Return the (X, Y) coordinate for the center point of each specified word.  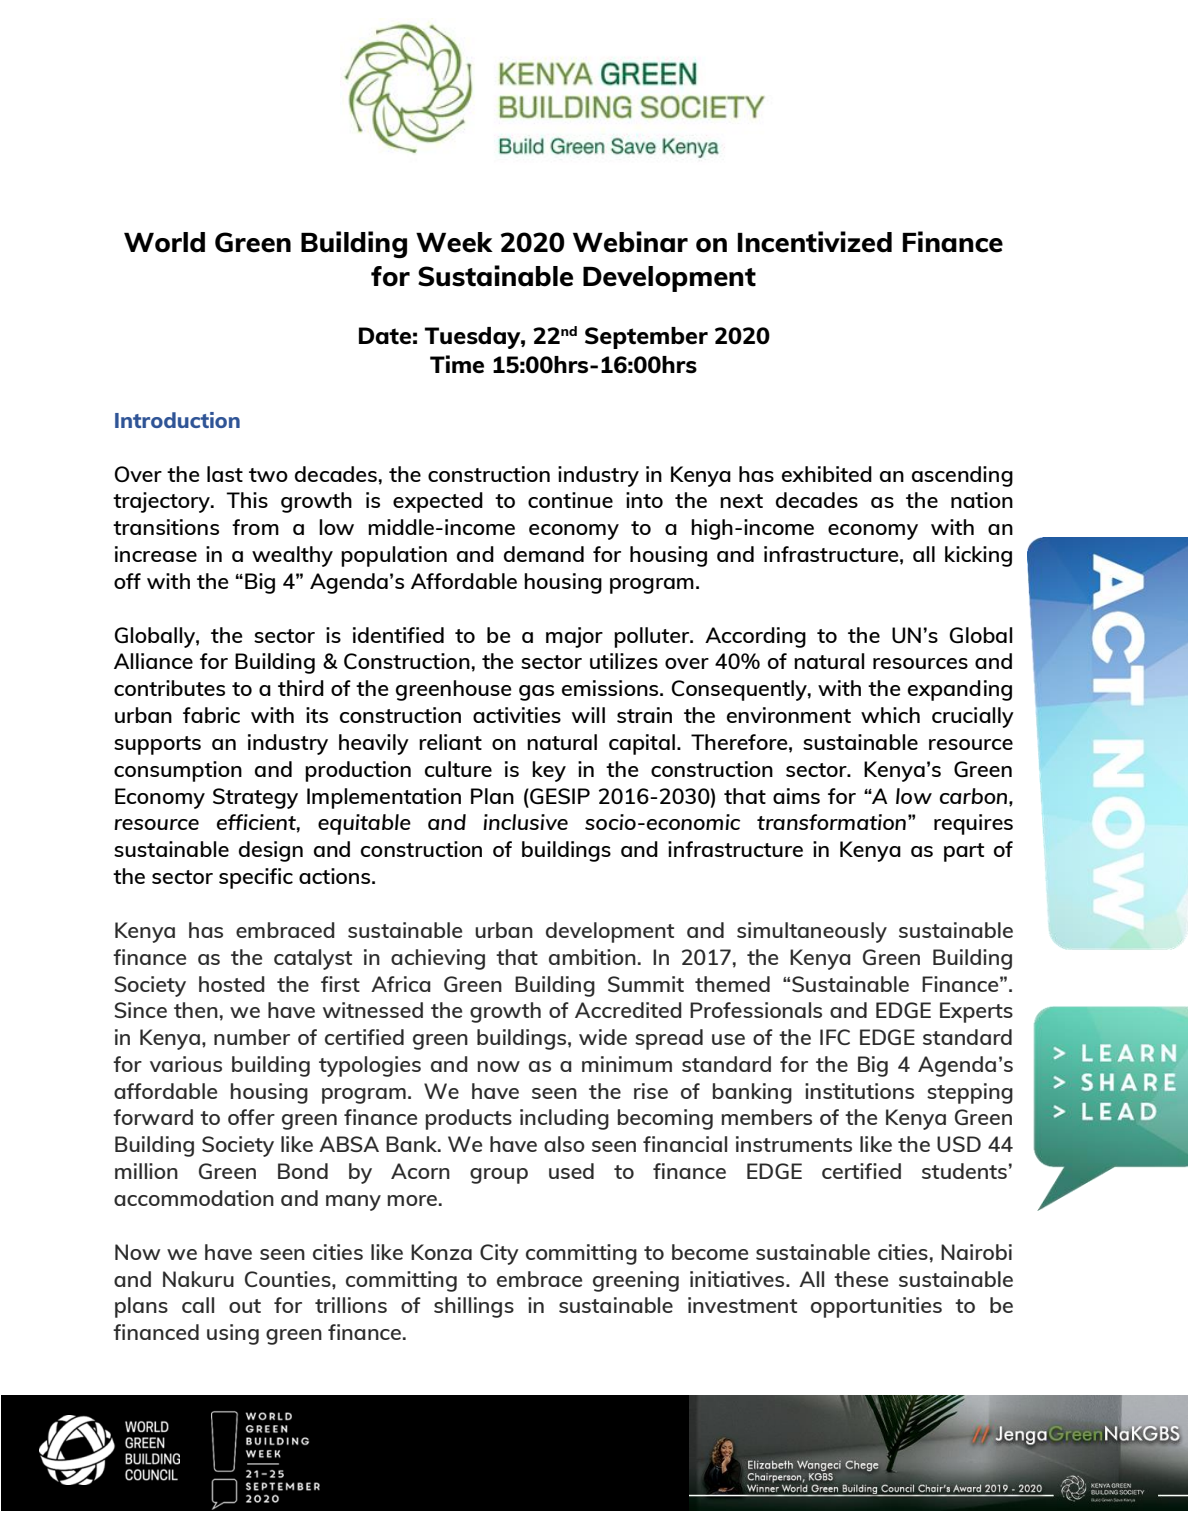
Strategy (255, 798)
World (164, 242)
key (549, 771)
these (861, 1279)
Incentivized (815, 242)
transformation (831, 822)
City (499, 1254)
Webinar (630, 242)
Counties (289, 1279)
